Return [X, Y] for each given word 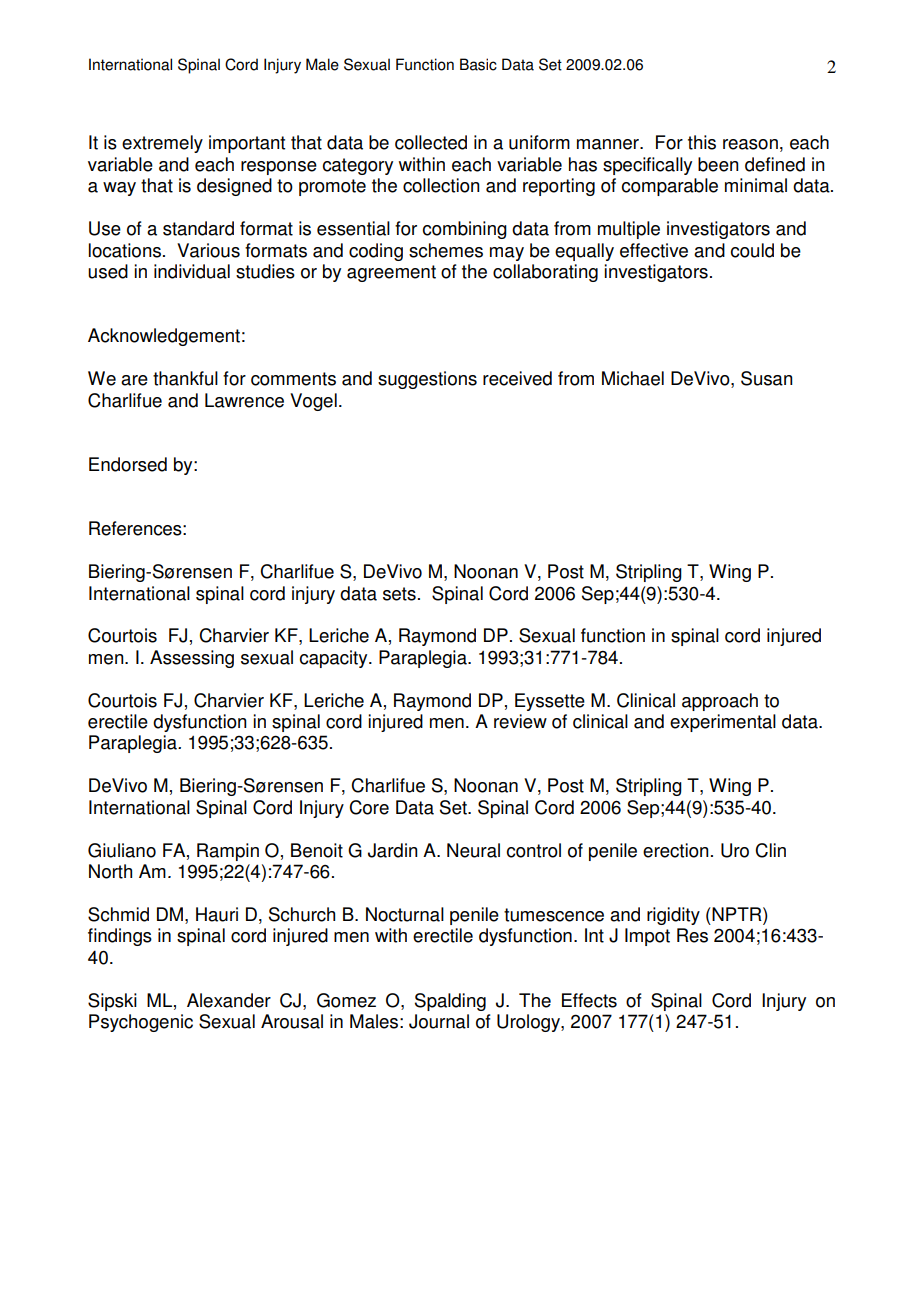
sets [399, 594]
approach [720, 702]
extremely [162, 144]
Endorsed [128, 464]
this [702, 142]
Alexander [229, 1000]
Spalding [450, 1002]
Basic [478, 64]
